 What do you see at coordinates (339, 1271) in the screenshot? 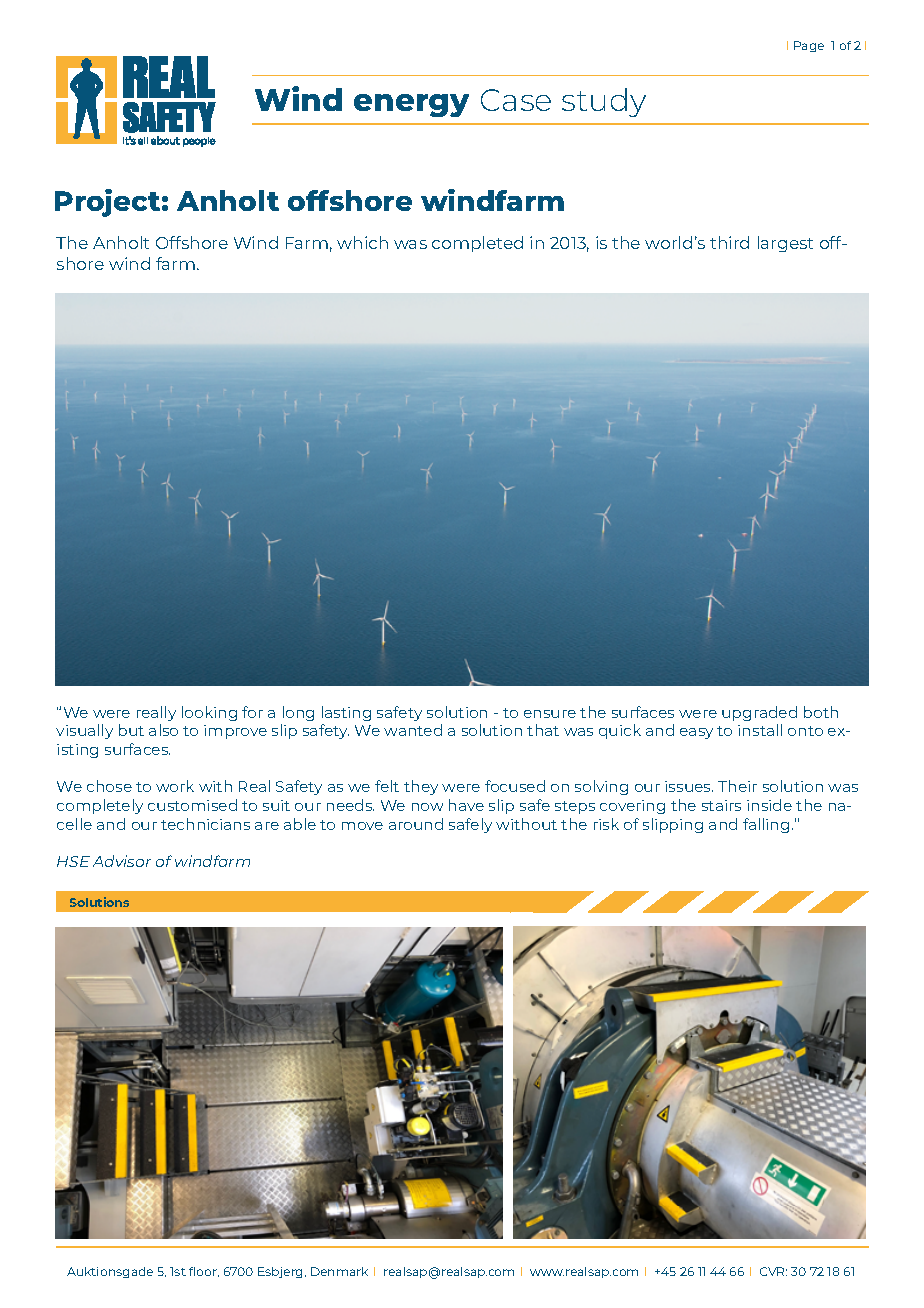
I see `Denmark` at bounding box center [339, 1271].
